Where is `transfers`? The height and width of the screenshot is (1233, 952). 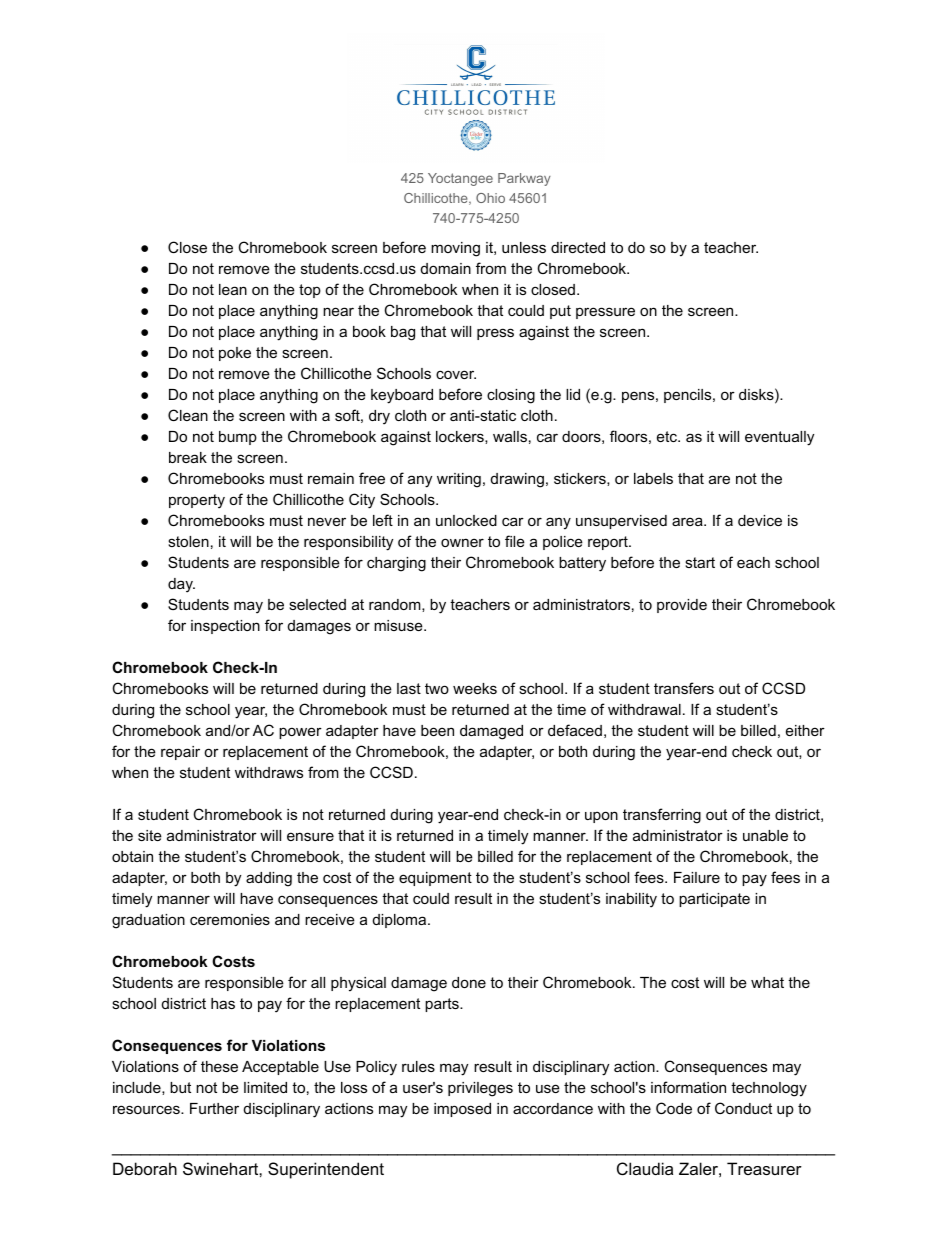
transfers is located at coordinates (684, 688).
